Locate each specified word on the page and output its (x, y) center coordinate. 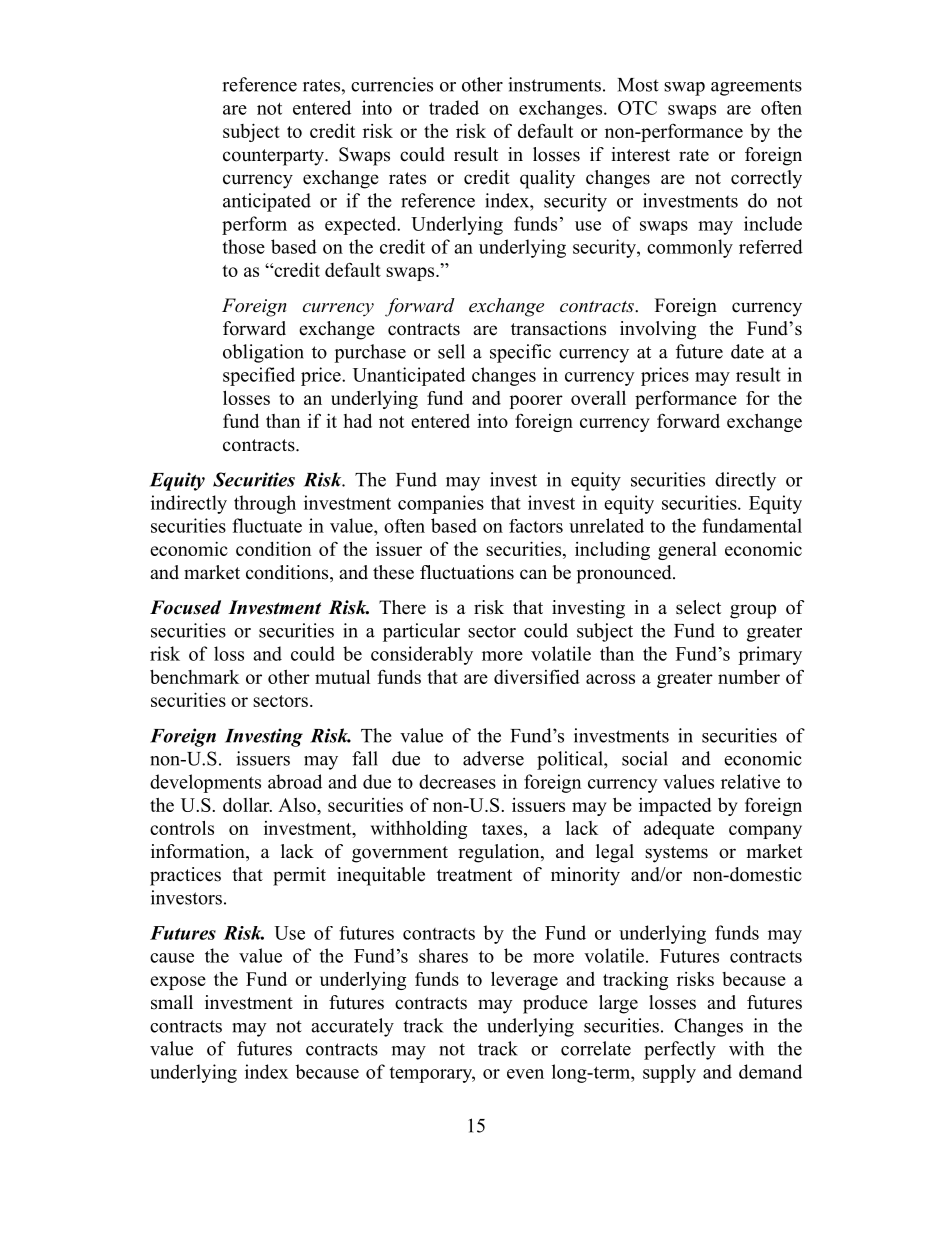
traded (454, 107)
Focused (185, 607)
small (172, 1002)
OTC (637, 108)
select (698, 607)
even (525, 1074)
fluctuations (467, 572)
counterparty (274, 157)
